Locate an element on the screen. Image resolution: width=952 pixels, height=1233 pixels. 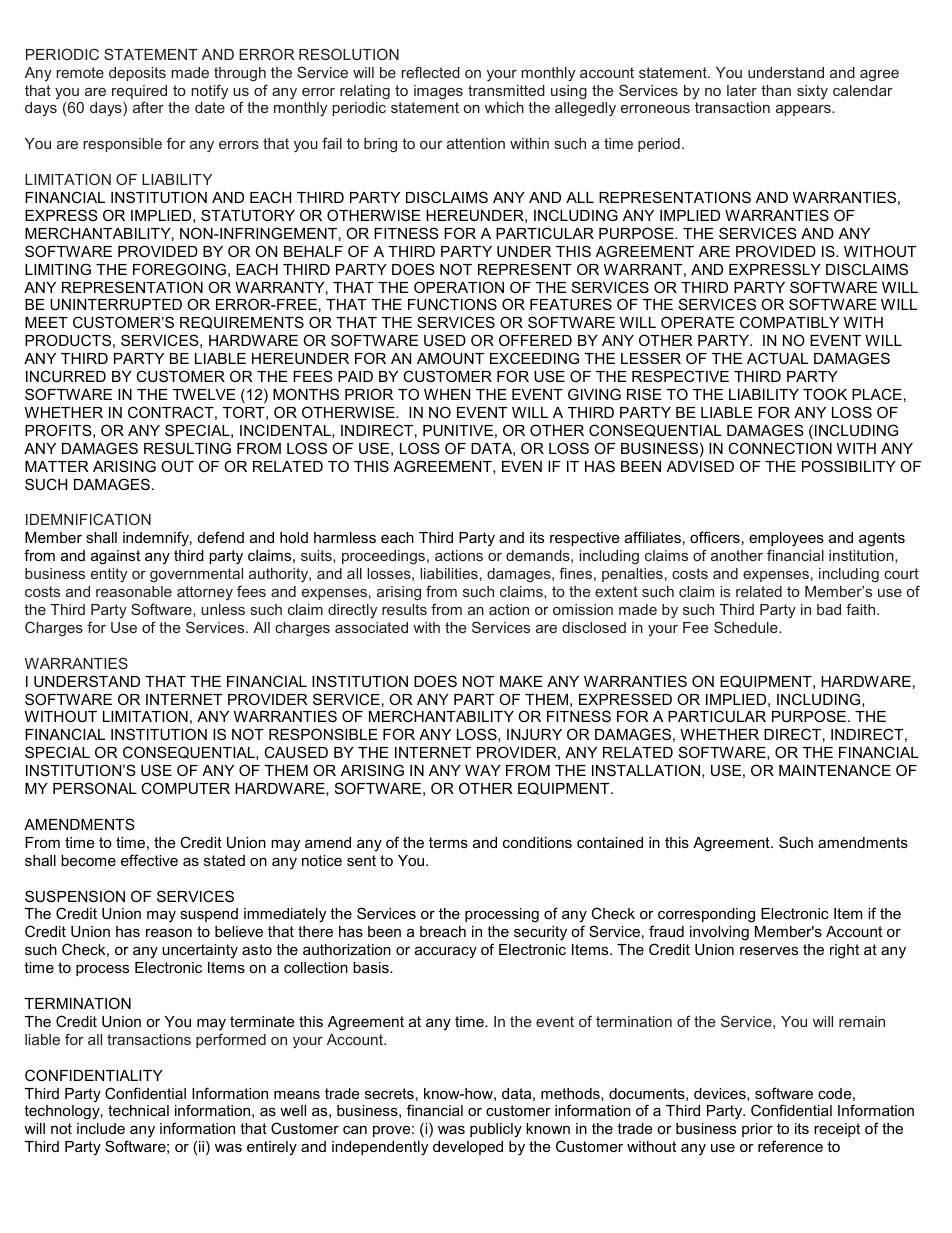
transmitted is located at coordinates (506, 90).
